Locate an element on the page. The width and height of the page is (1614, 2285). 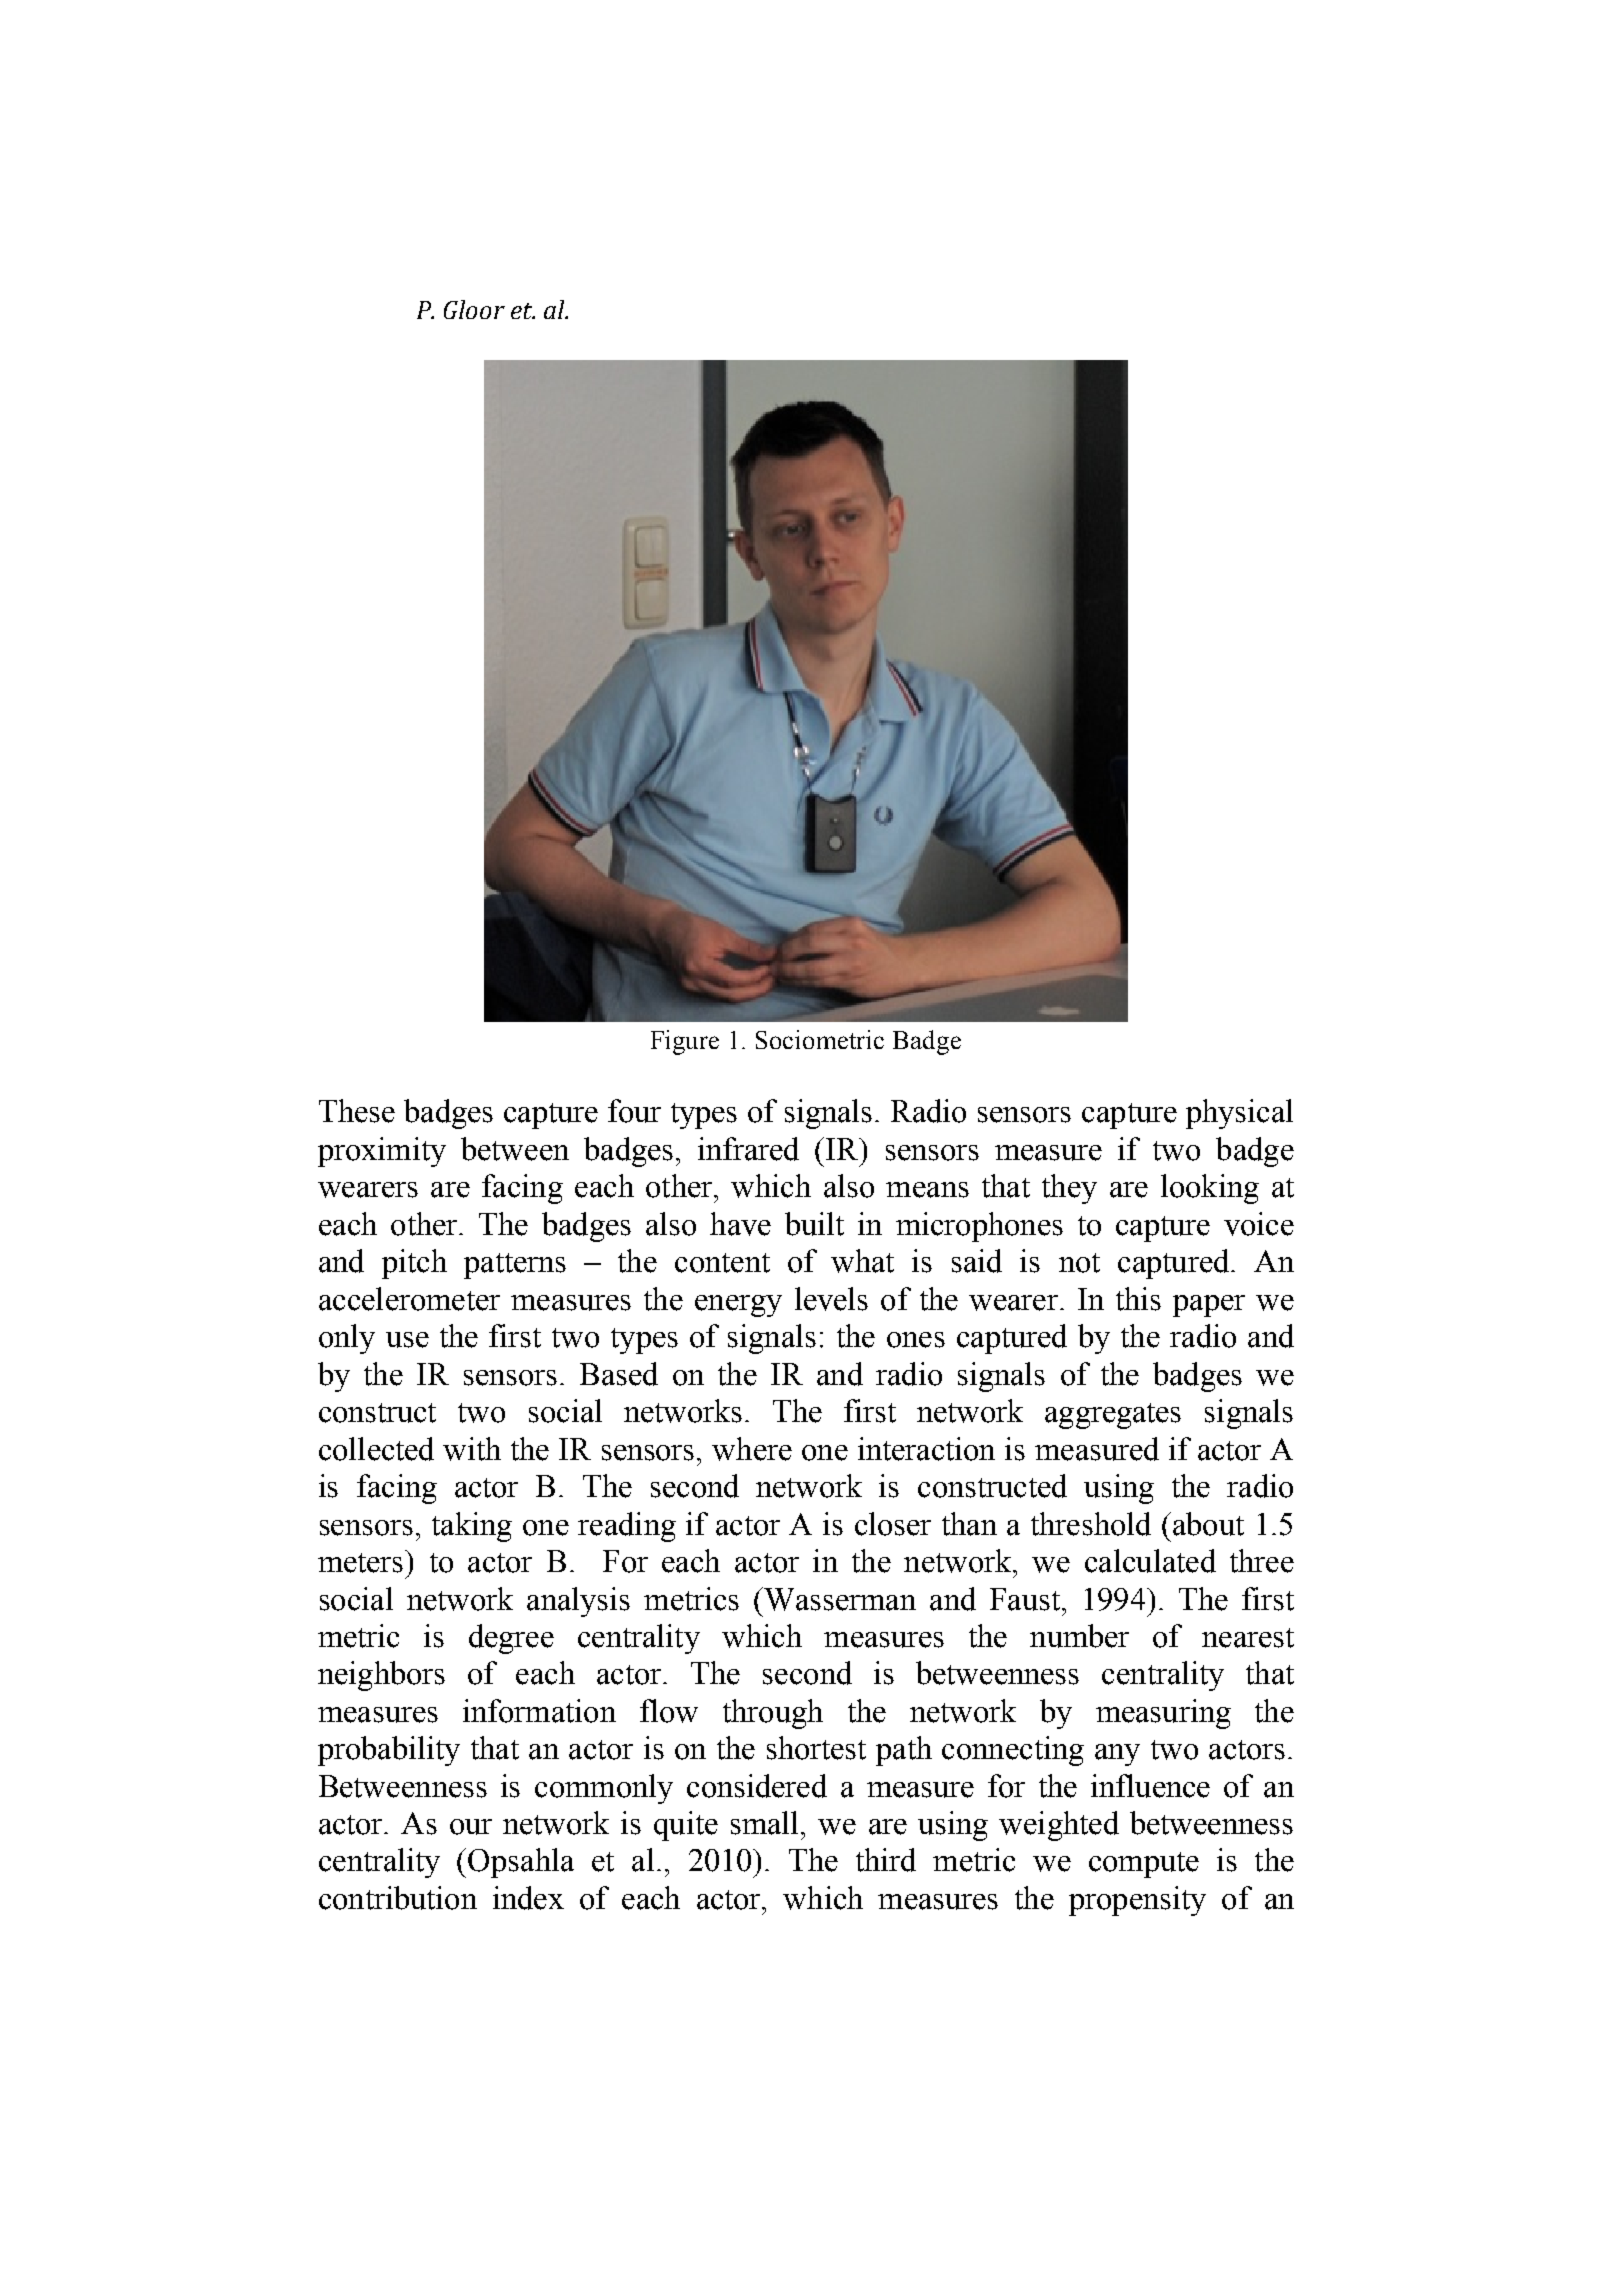
use is located at coordinates (407, 1340).
